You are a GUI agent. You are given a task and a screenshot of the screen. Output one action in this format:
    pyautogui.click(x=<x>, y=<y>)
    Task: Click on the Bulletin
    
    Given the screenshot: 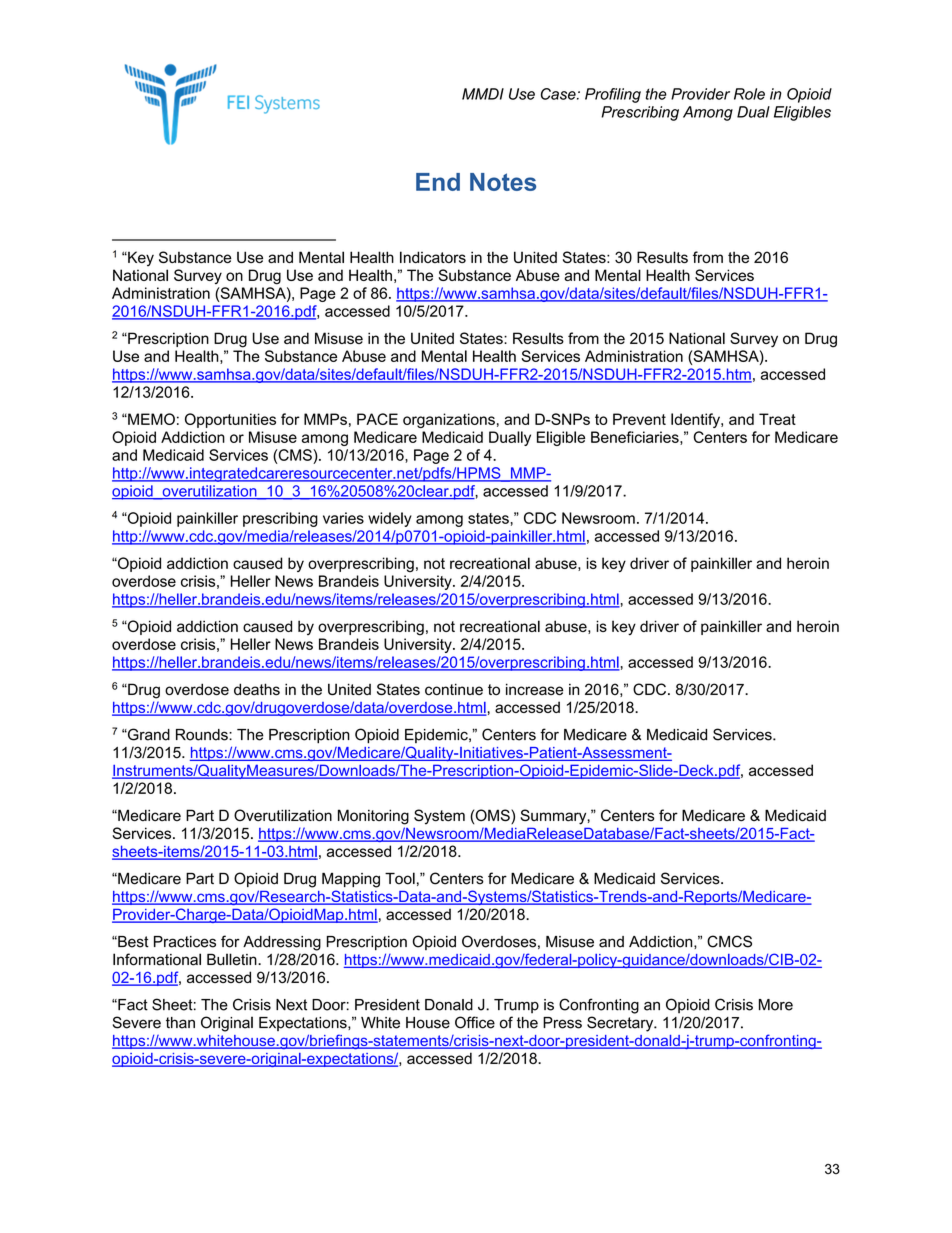 What is the action you would take?
    pyautogui.click(x=233, y=959)
